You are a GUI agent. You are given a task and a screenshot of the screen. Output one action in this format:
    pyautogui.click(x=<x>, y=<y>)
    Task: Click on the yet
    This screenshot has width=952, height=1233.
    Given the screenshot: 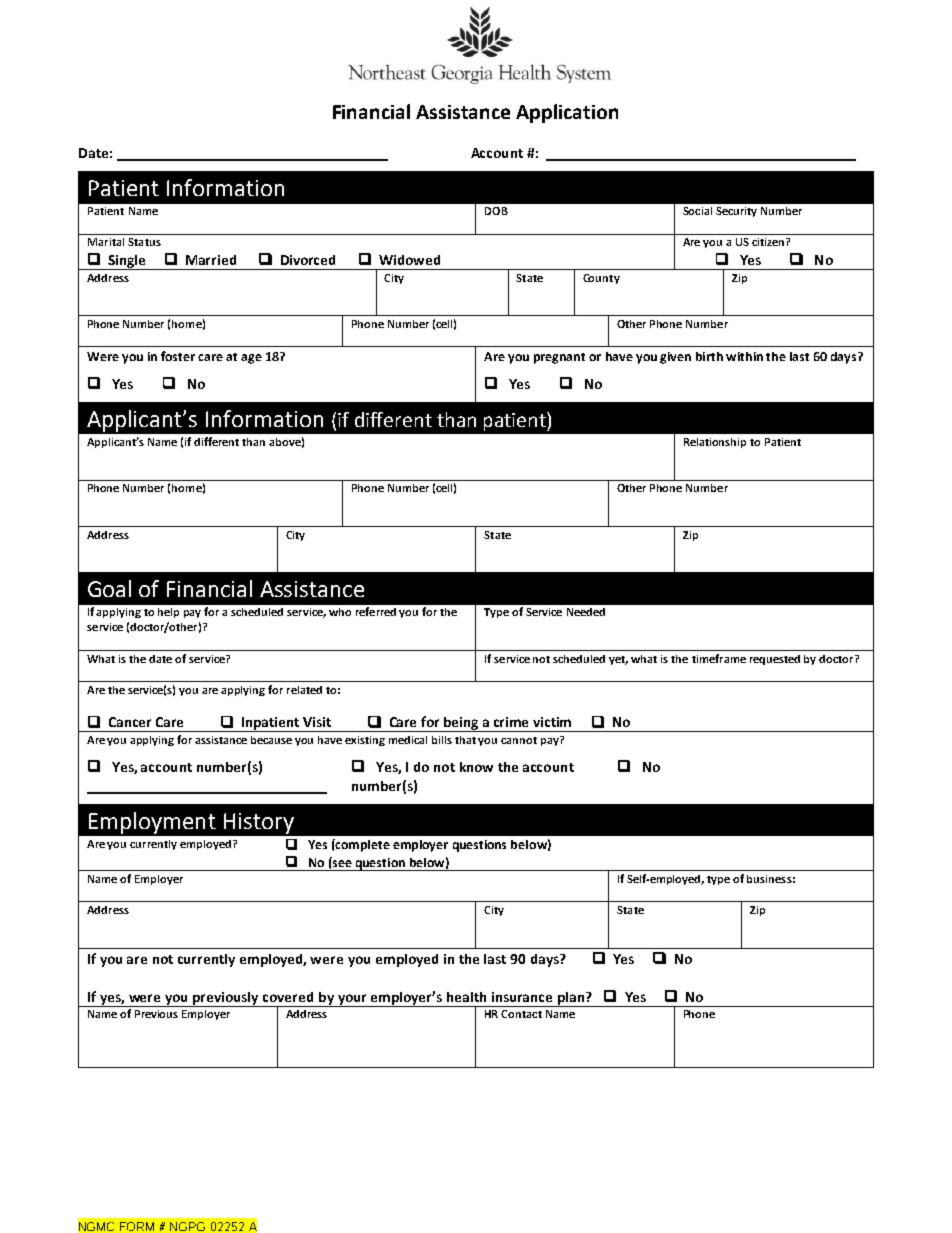 What is the action you would take?
    pyautogui.click(x=618, y=660)
